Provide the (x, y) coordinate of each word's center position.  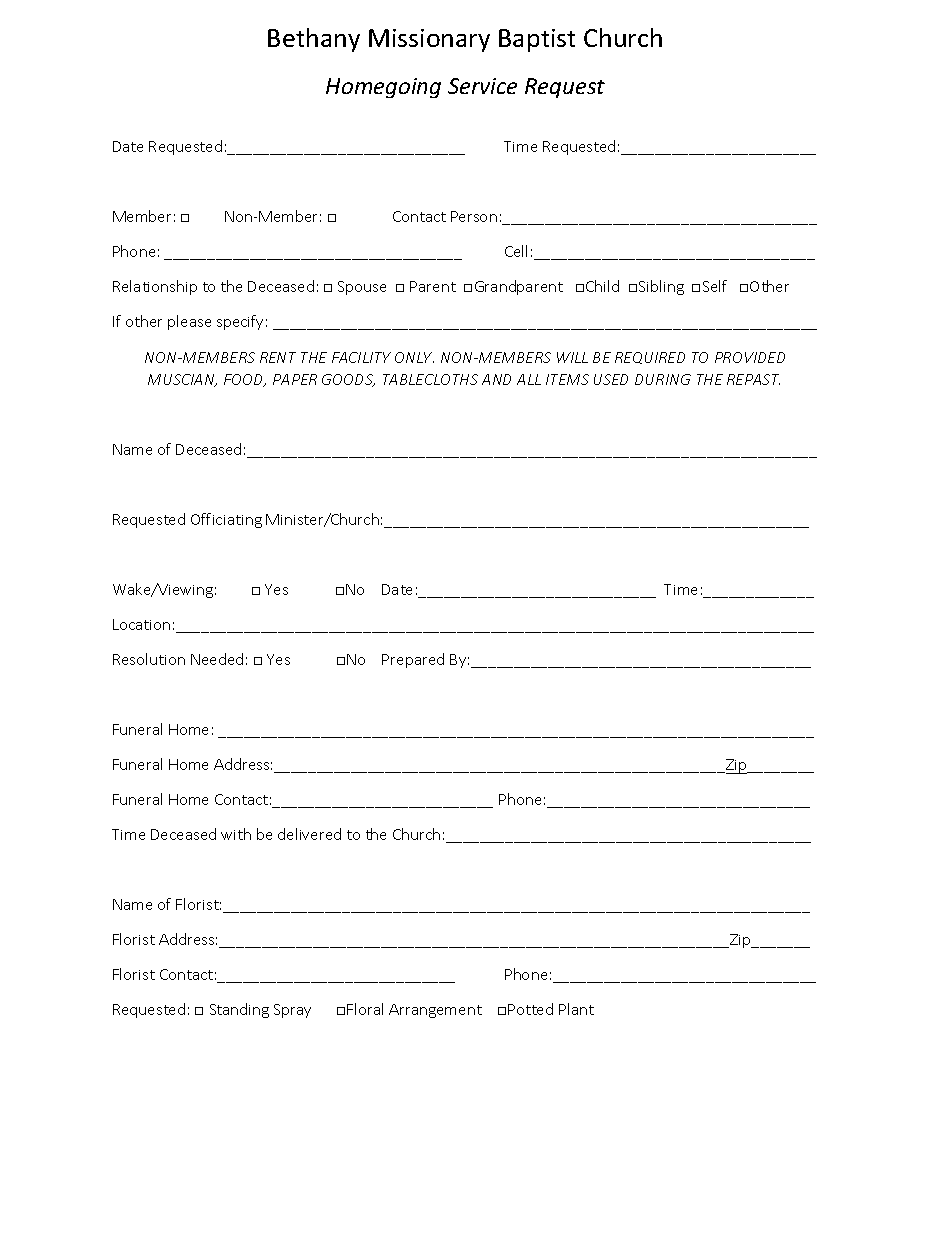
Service (482, 86)
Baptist (537, 40)
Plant (576, 1009)
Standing (239, 1010)
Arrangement (435, 1011)
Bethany (314, 40)
